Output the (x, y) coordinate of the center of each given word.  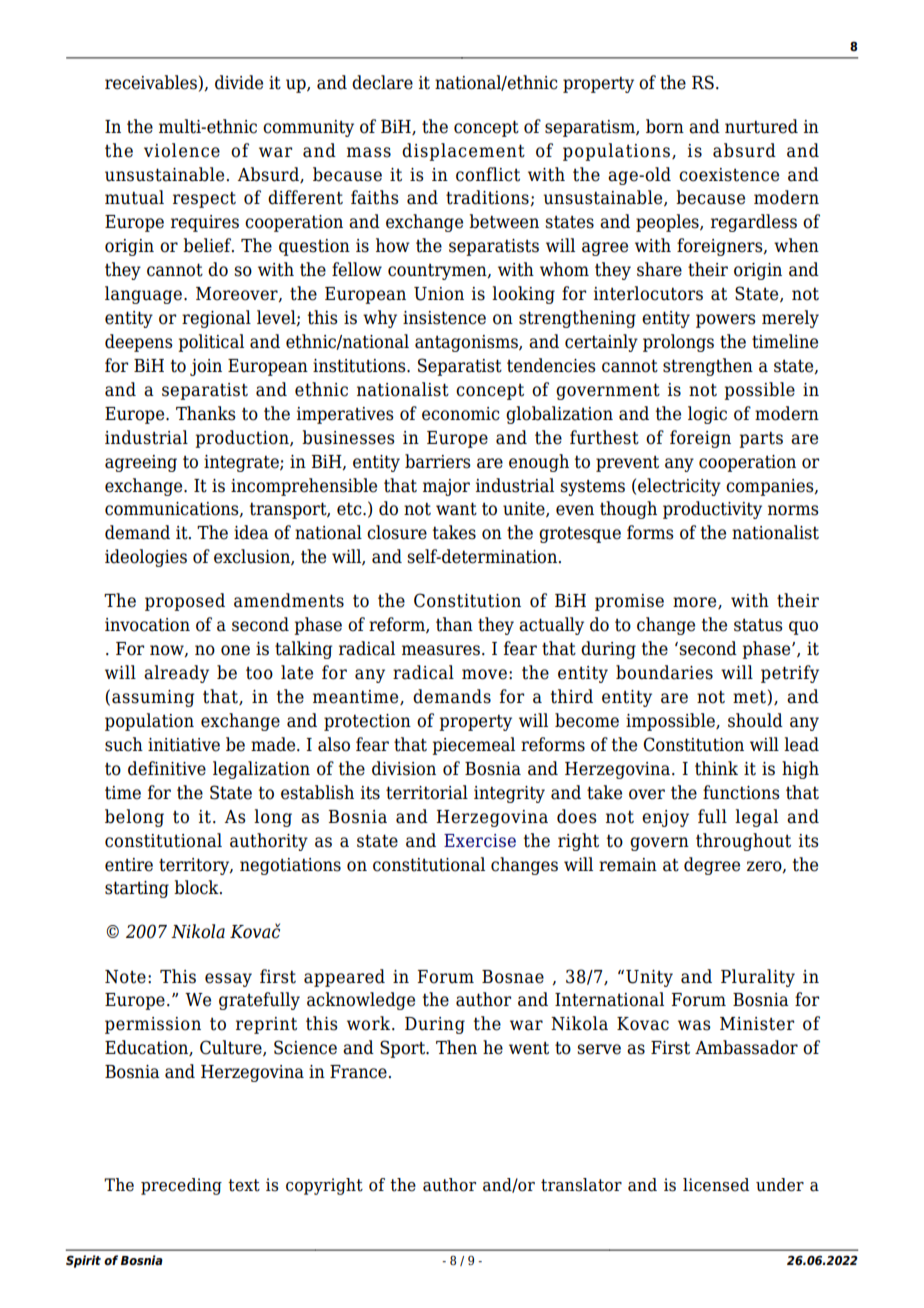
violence (182, 150)
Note (125, 977)
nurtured (761, 126)
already (176, 674)
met (749, 697)
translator (581, 1185)
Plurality (758, 978)
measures (441, 650)
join (206, 367)
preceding (181, 1186)
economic (461, 414)
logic (707, 415)
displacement (463, 152)
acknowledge (361, 1001)
